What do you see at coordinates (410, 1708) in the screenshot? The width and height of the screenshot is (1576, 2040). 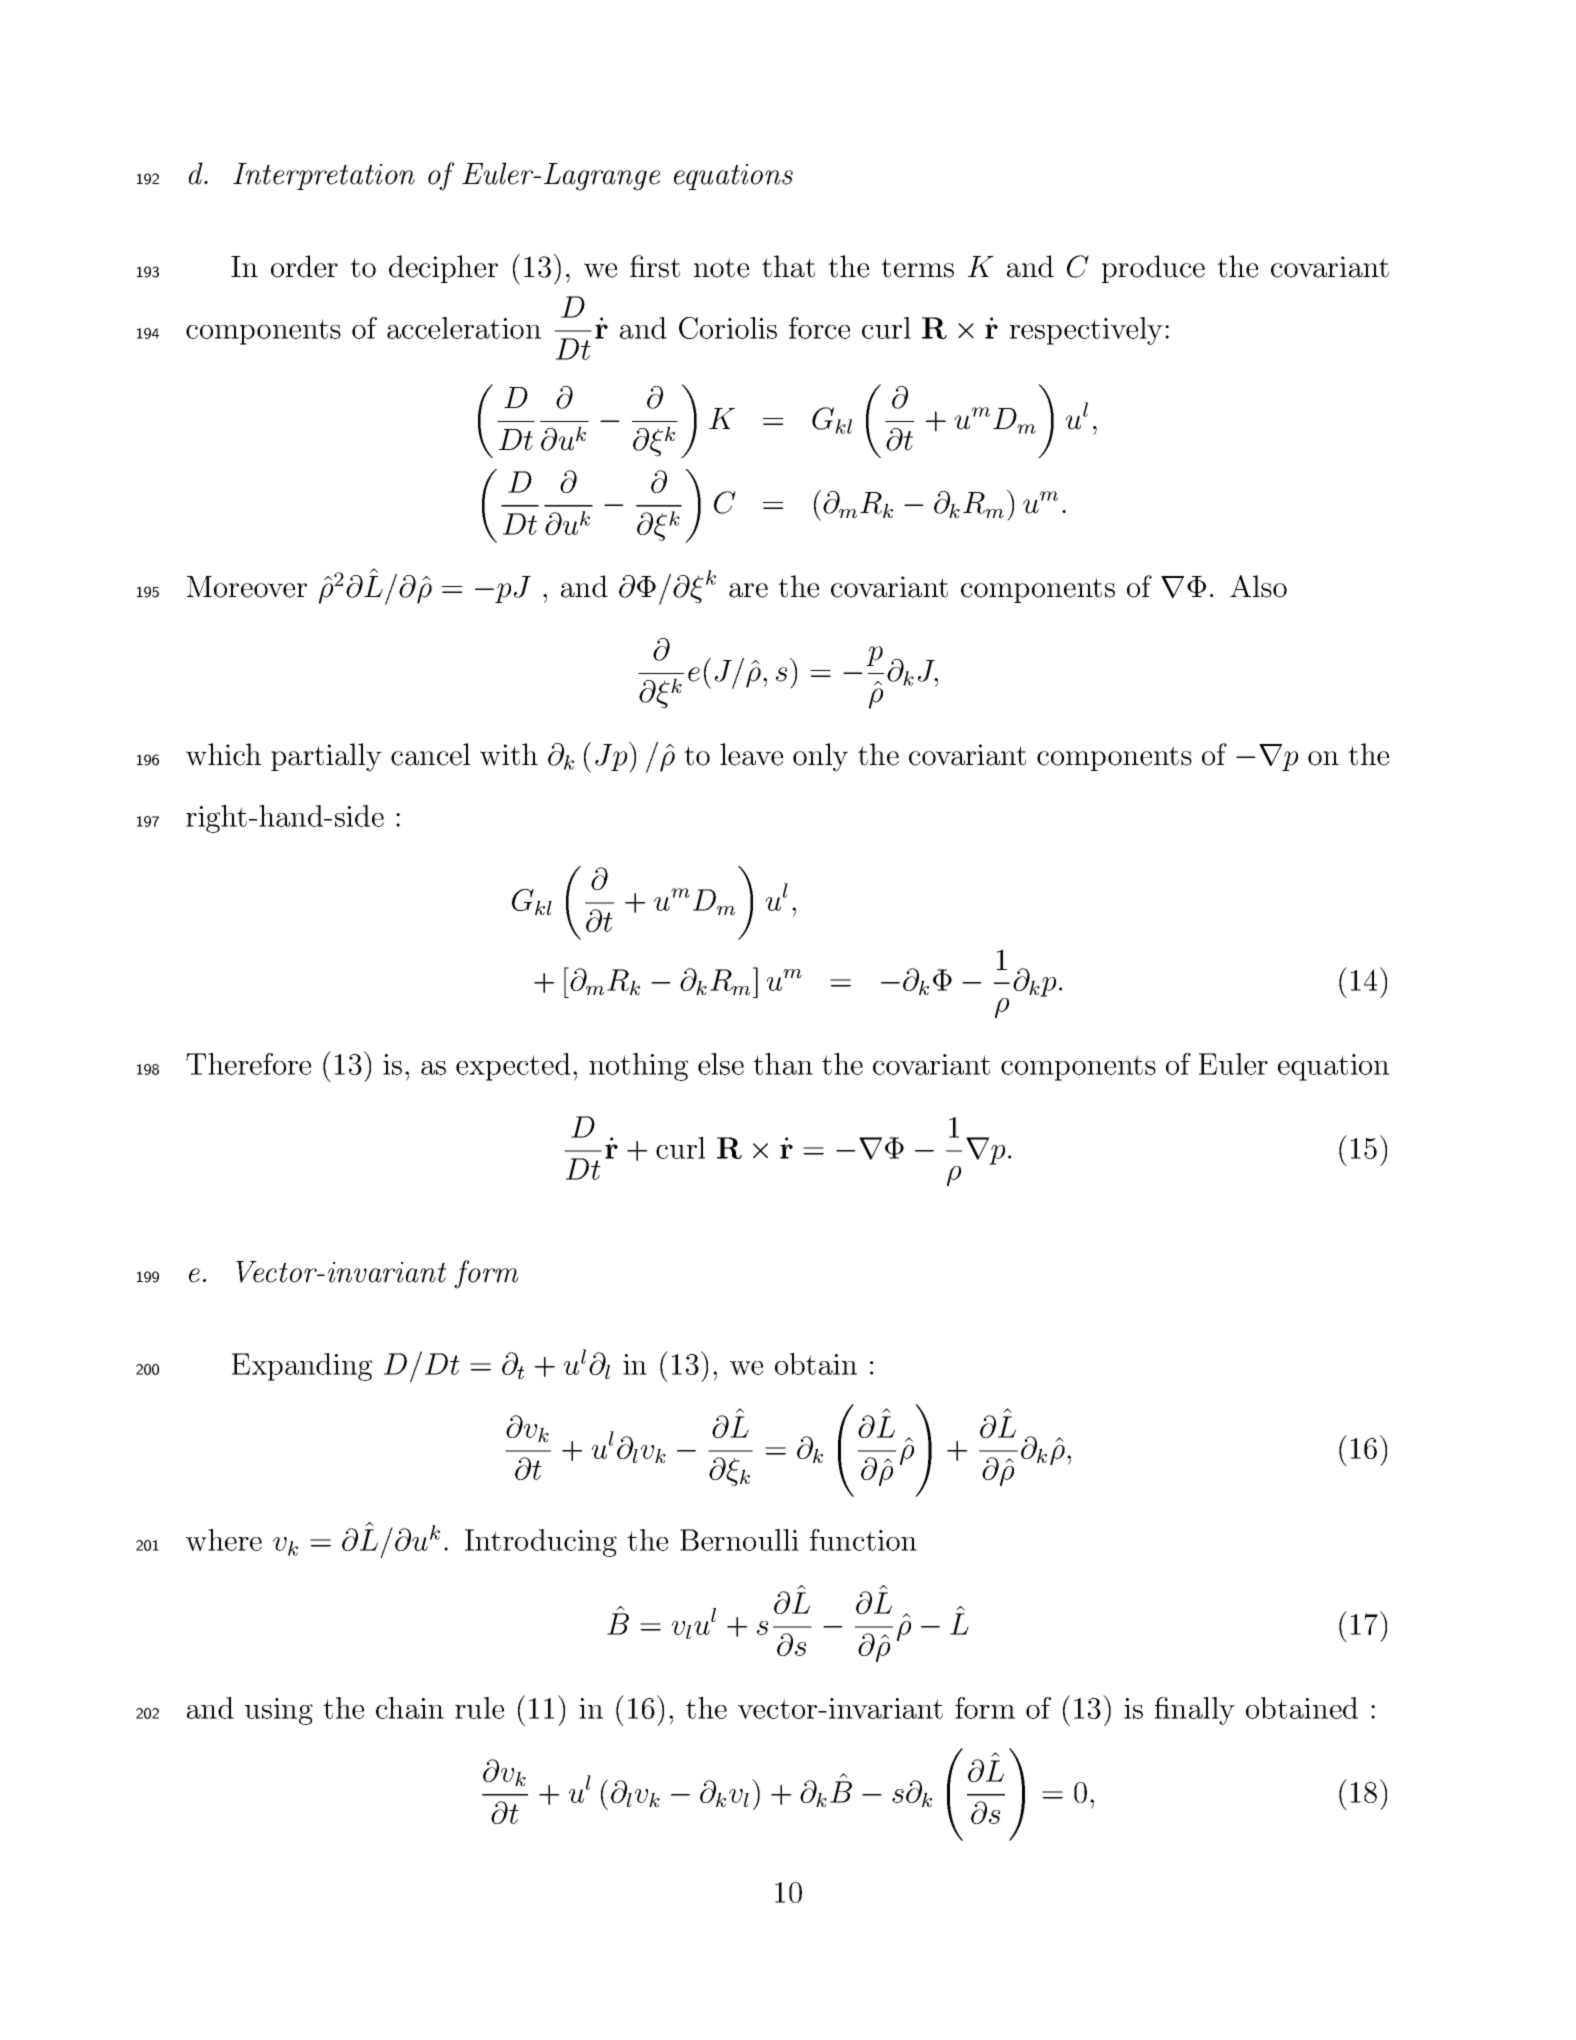 I see `chain` at bounding box center [410, 1708].
